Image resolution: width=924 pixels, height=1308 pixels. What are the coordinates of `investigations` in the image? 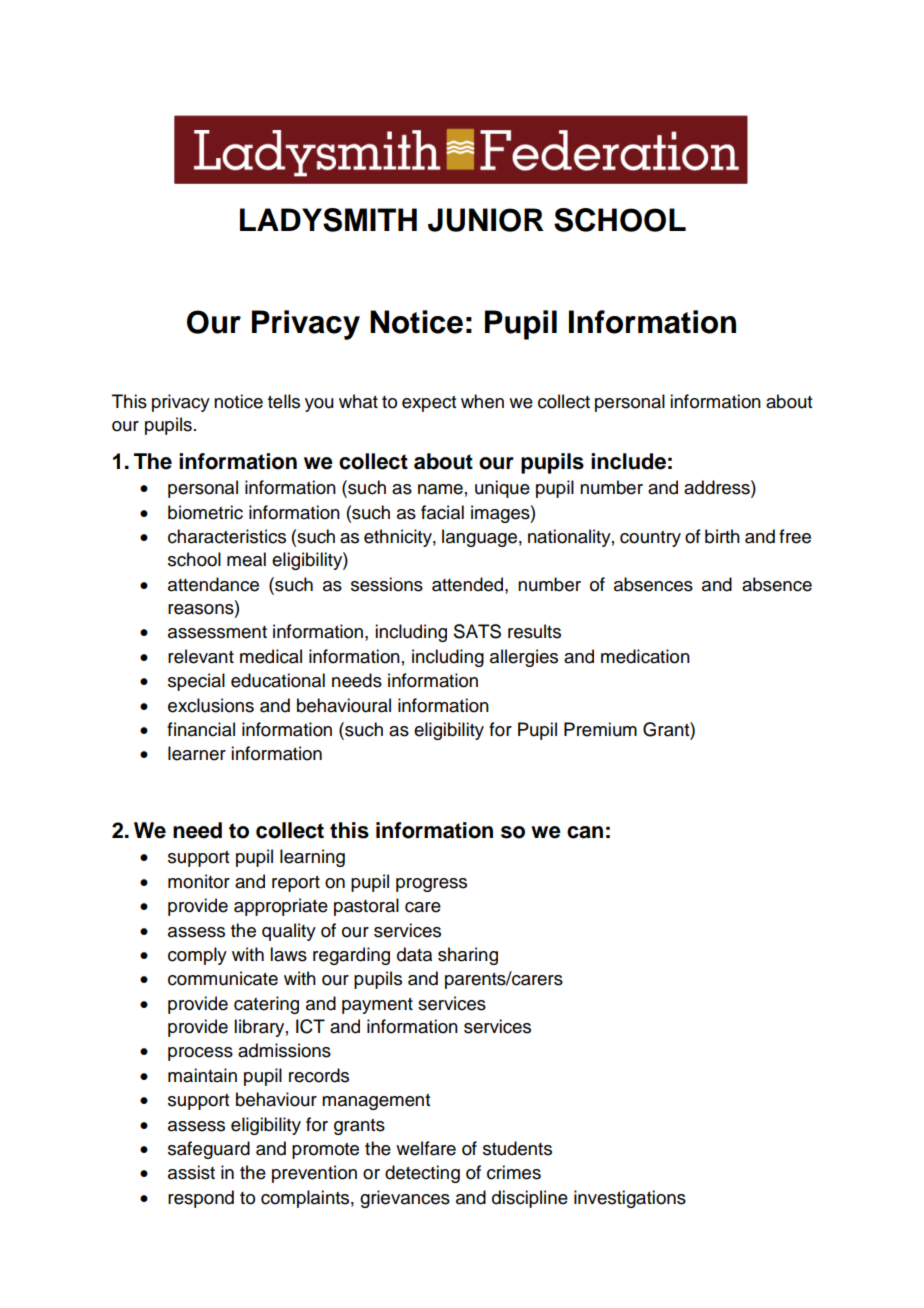 It's located at (630, 1199).
